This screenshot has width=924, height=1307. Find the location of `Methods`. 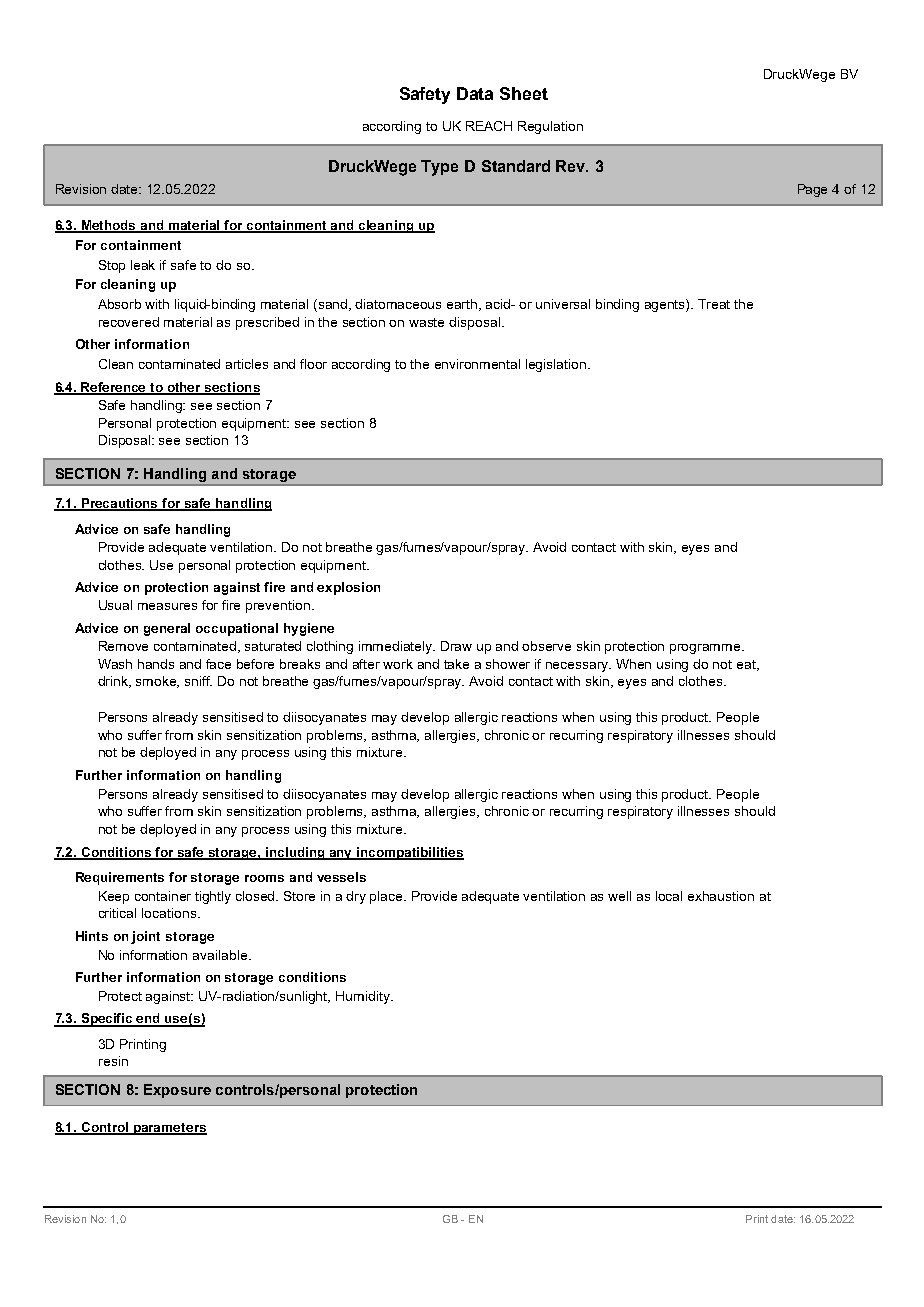

Methods is located at coordinates (109, 226).
